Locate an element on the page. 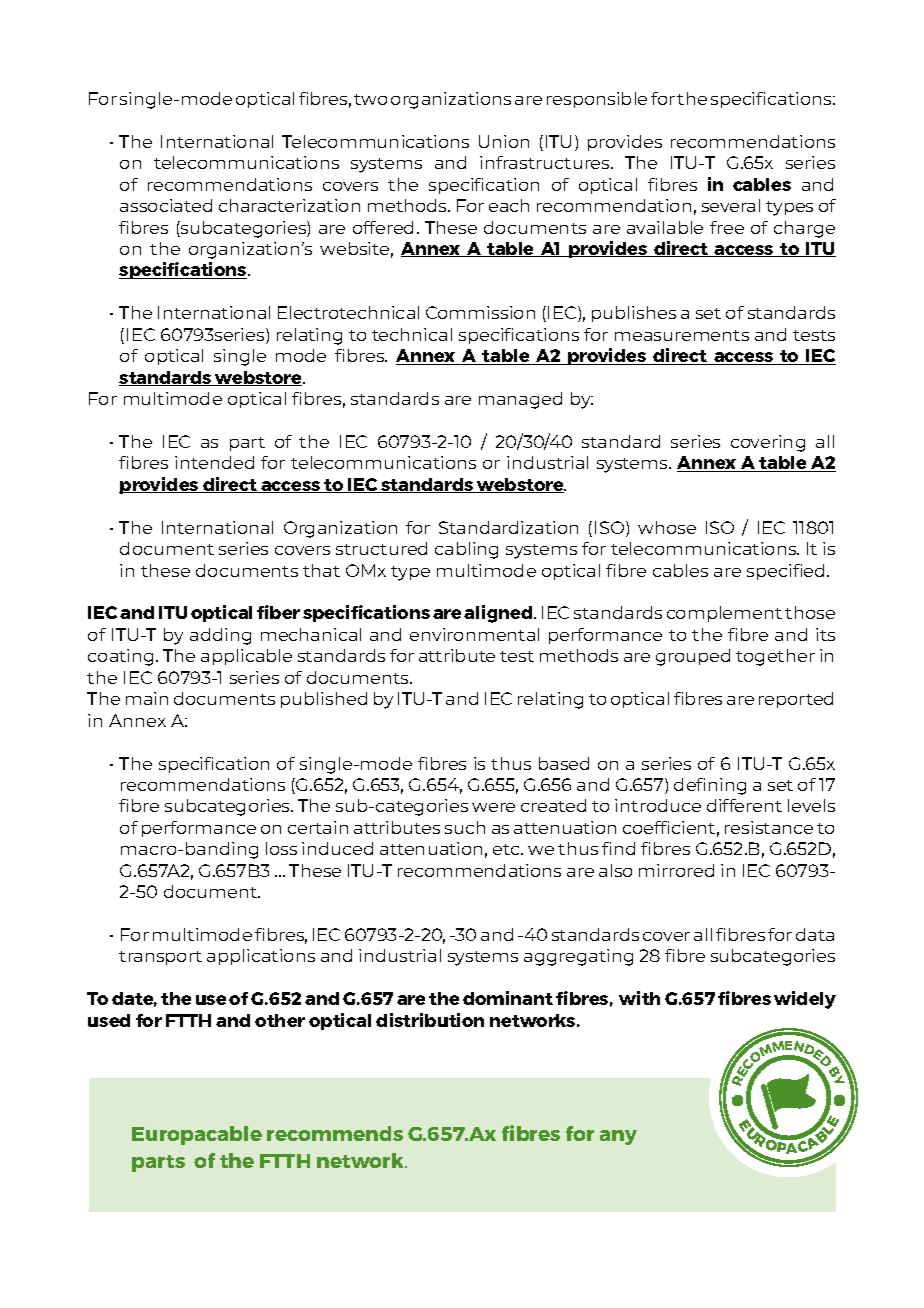  transport is located at coordinates (160, 958).
